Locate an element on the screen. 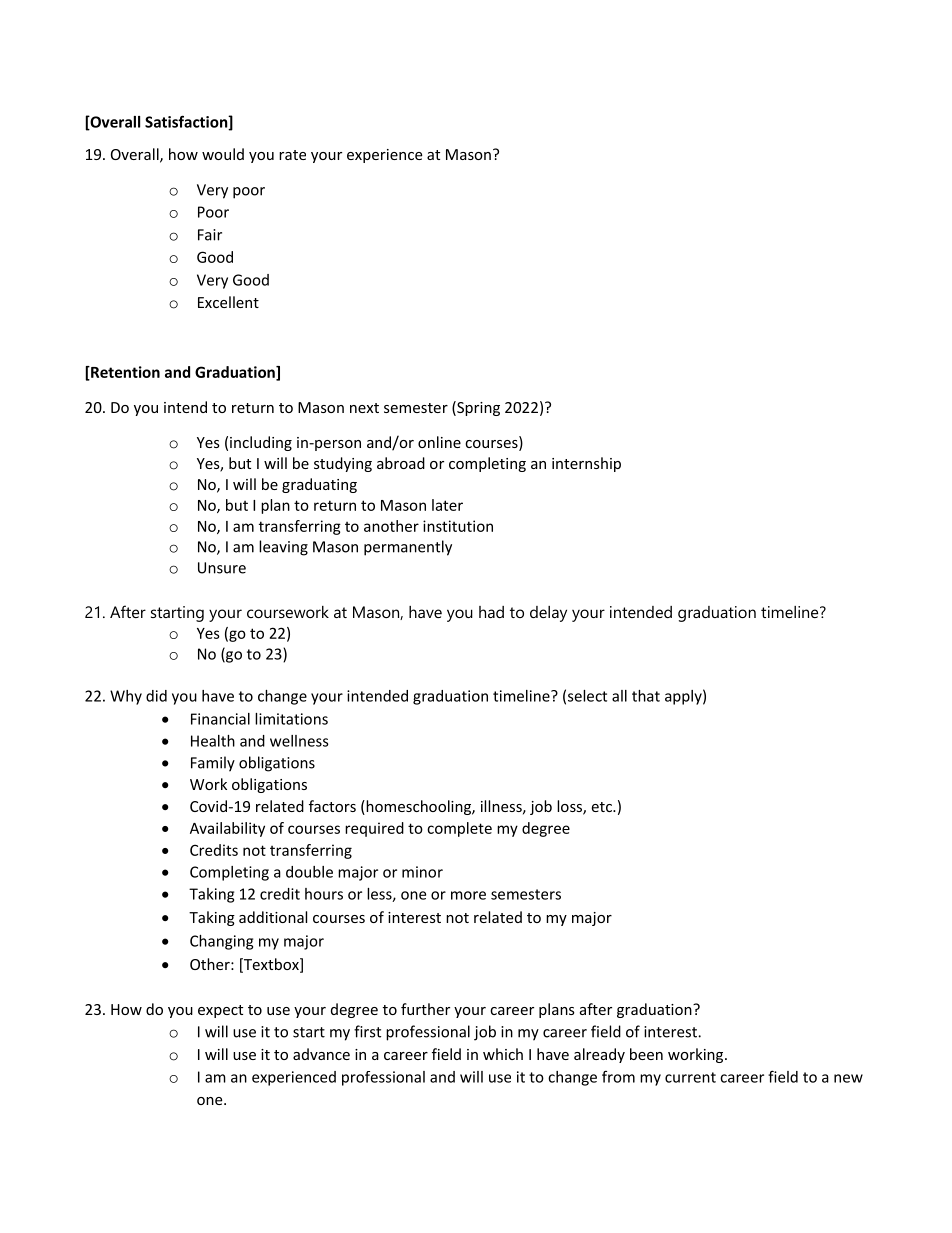 Image resolution: width=952 pixels, height=1233 pixels. later is located at coordinates (447, 505).
